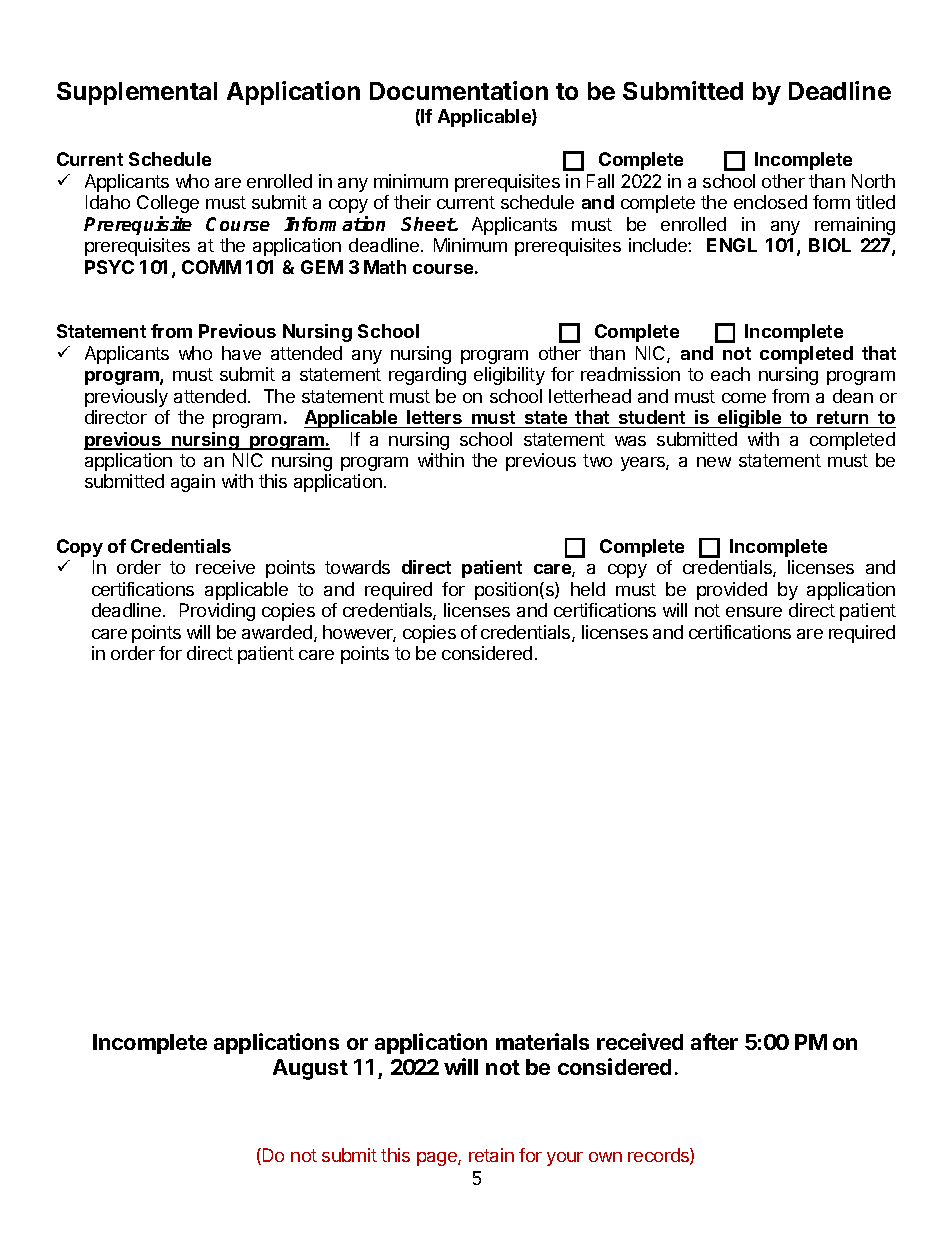 The image size is (952, 1233). Describe the element at coordinates (491, 1155) in the screenshot. I see `retain` at that location.
